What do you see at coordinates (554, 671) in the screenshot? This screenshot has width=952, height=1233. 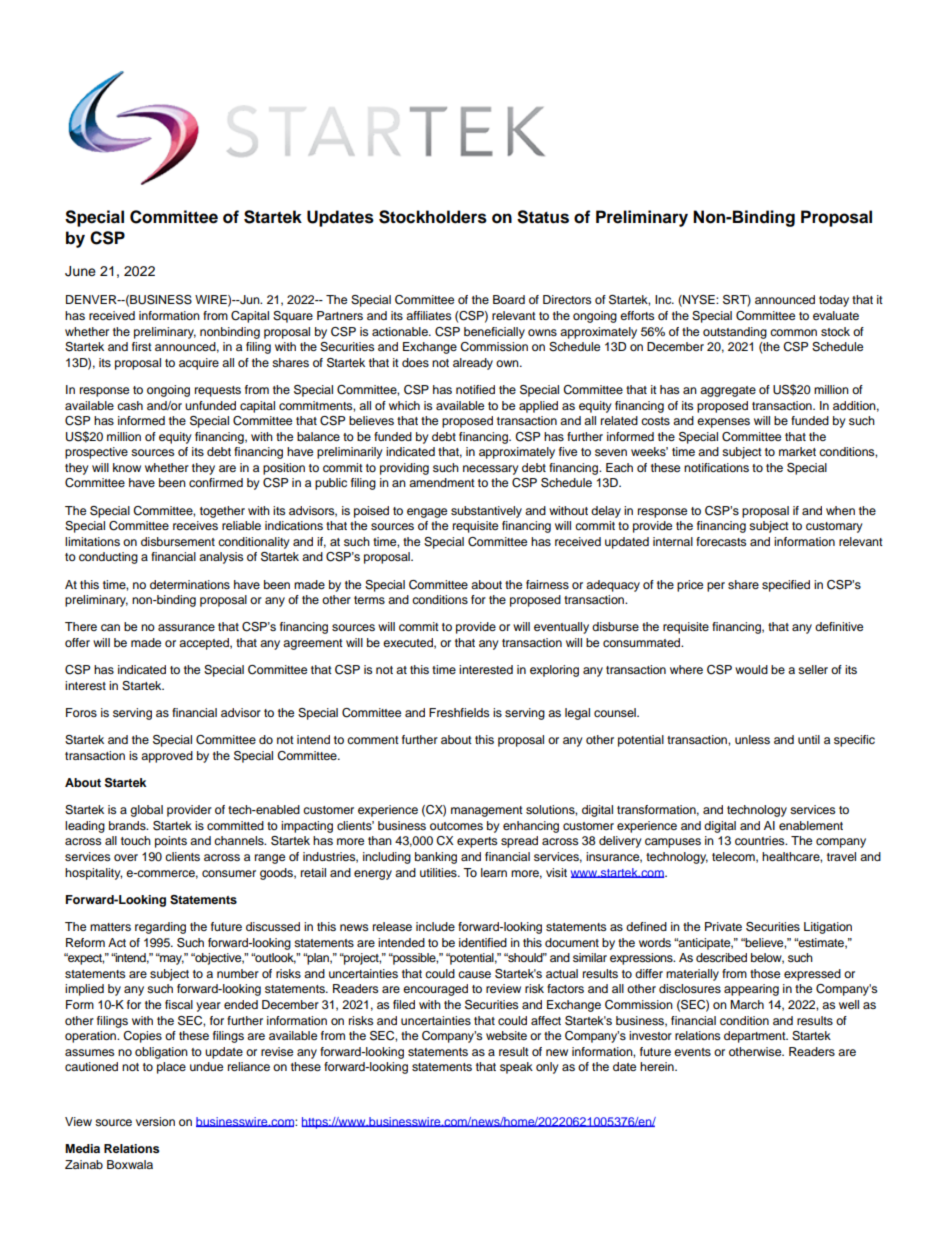 I see `exploring` at bounding box center [554, 671].
